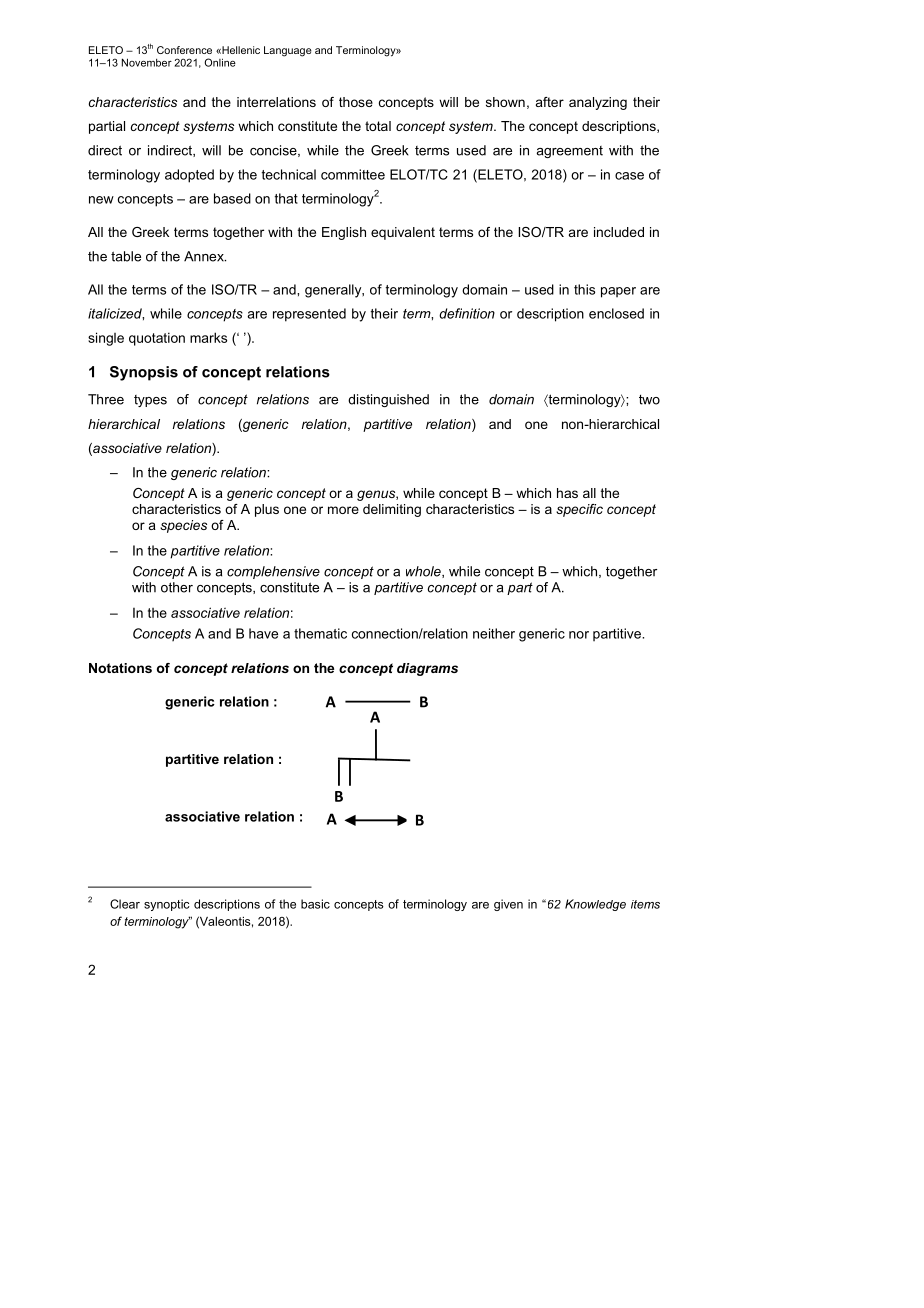 The width and height of the image is (924, 1308). What do you see at coordinates (388, 400) in the image?
I see `distinguished` at bounding box center [388, 400].
